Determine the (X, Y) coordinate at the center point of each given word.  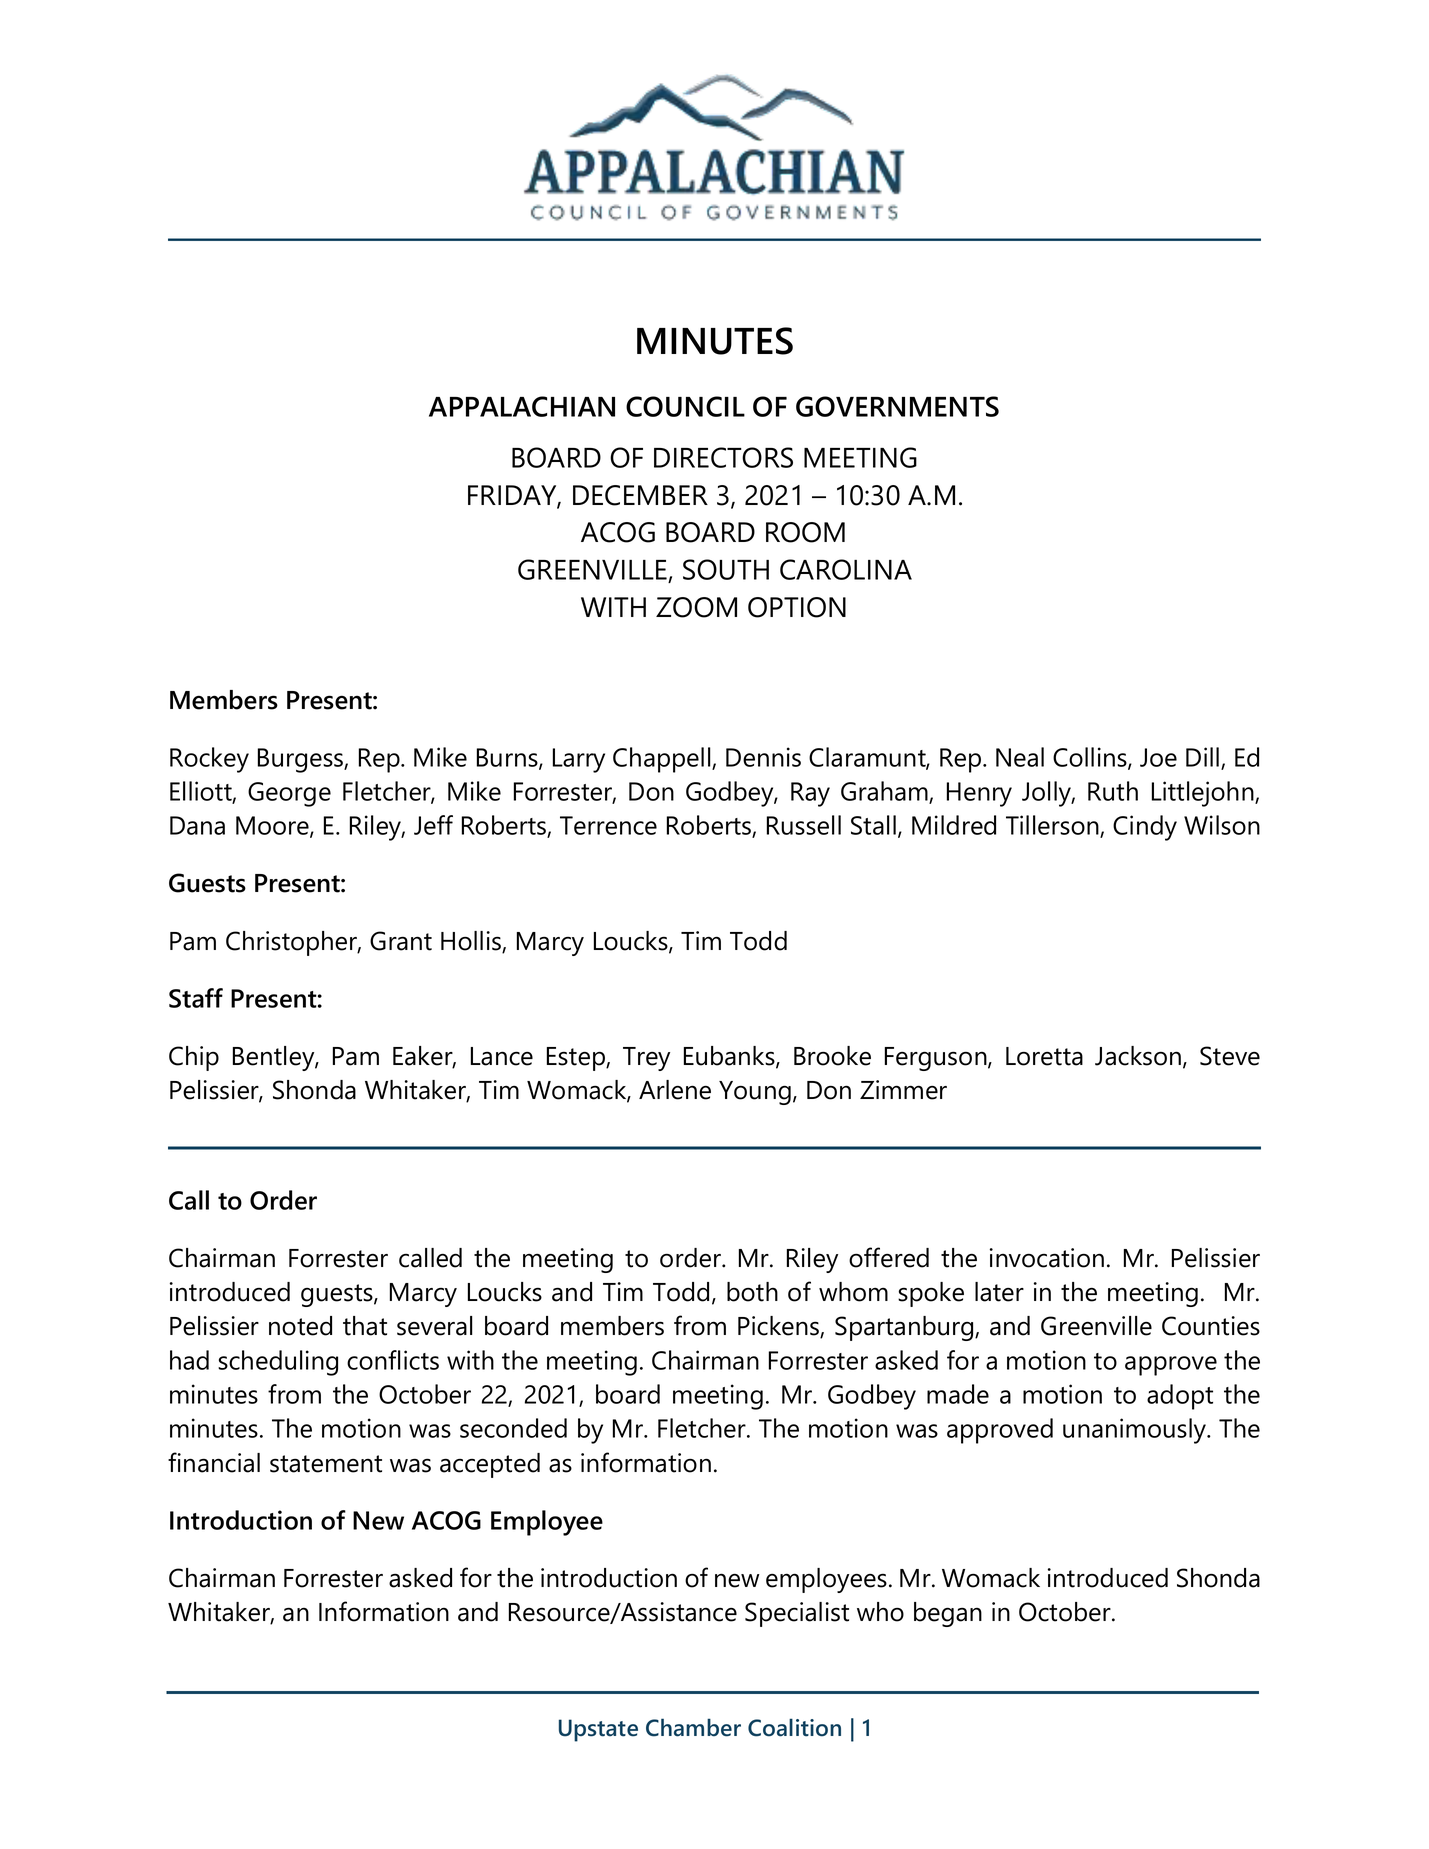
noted (300, 1326)
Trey (646, 1059)
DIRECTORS (723, 457)
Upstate (598, 1730)
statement (326, 1464)
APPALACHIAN (522, 406)
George (289, 794)
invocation (1047, 1258)
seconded (513, 1428)
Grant (401, 941)
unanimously (1136, 1431)
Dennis (763, 757)
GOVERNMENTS (897, 406)
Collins (1091, 758)
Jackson (1138, 1056)
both (752, 1292)
